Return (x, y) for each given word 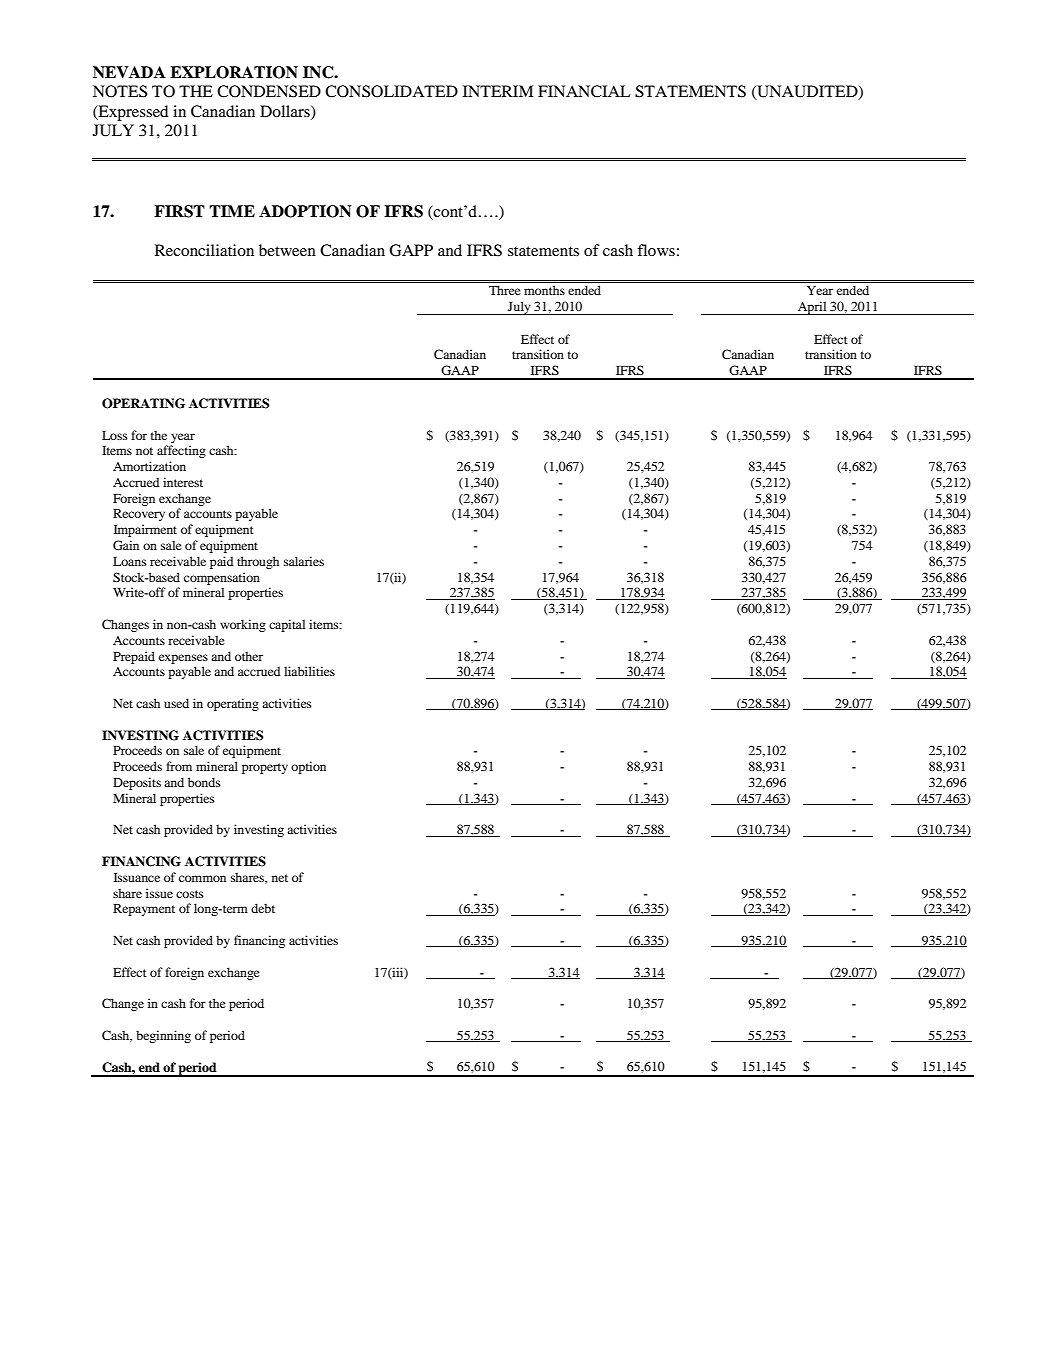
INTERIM (498, 91)
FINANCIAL (584, 91)
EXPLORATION (234, 72)
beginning (163, 1036)
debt (263, 908)
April (812, 308)
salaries (304, 561)
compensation (222, 578)
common (202, 878)
